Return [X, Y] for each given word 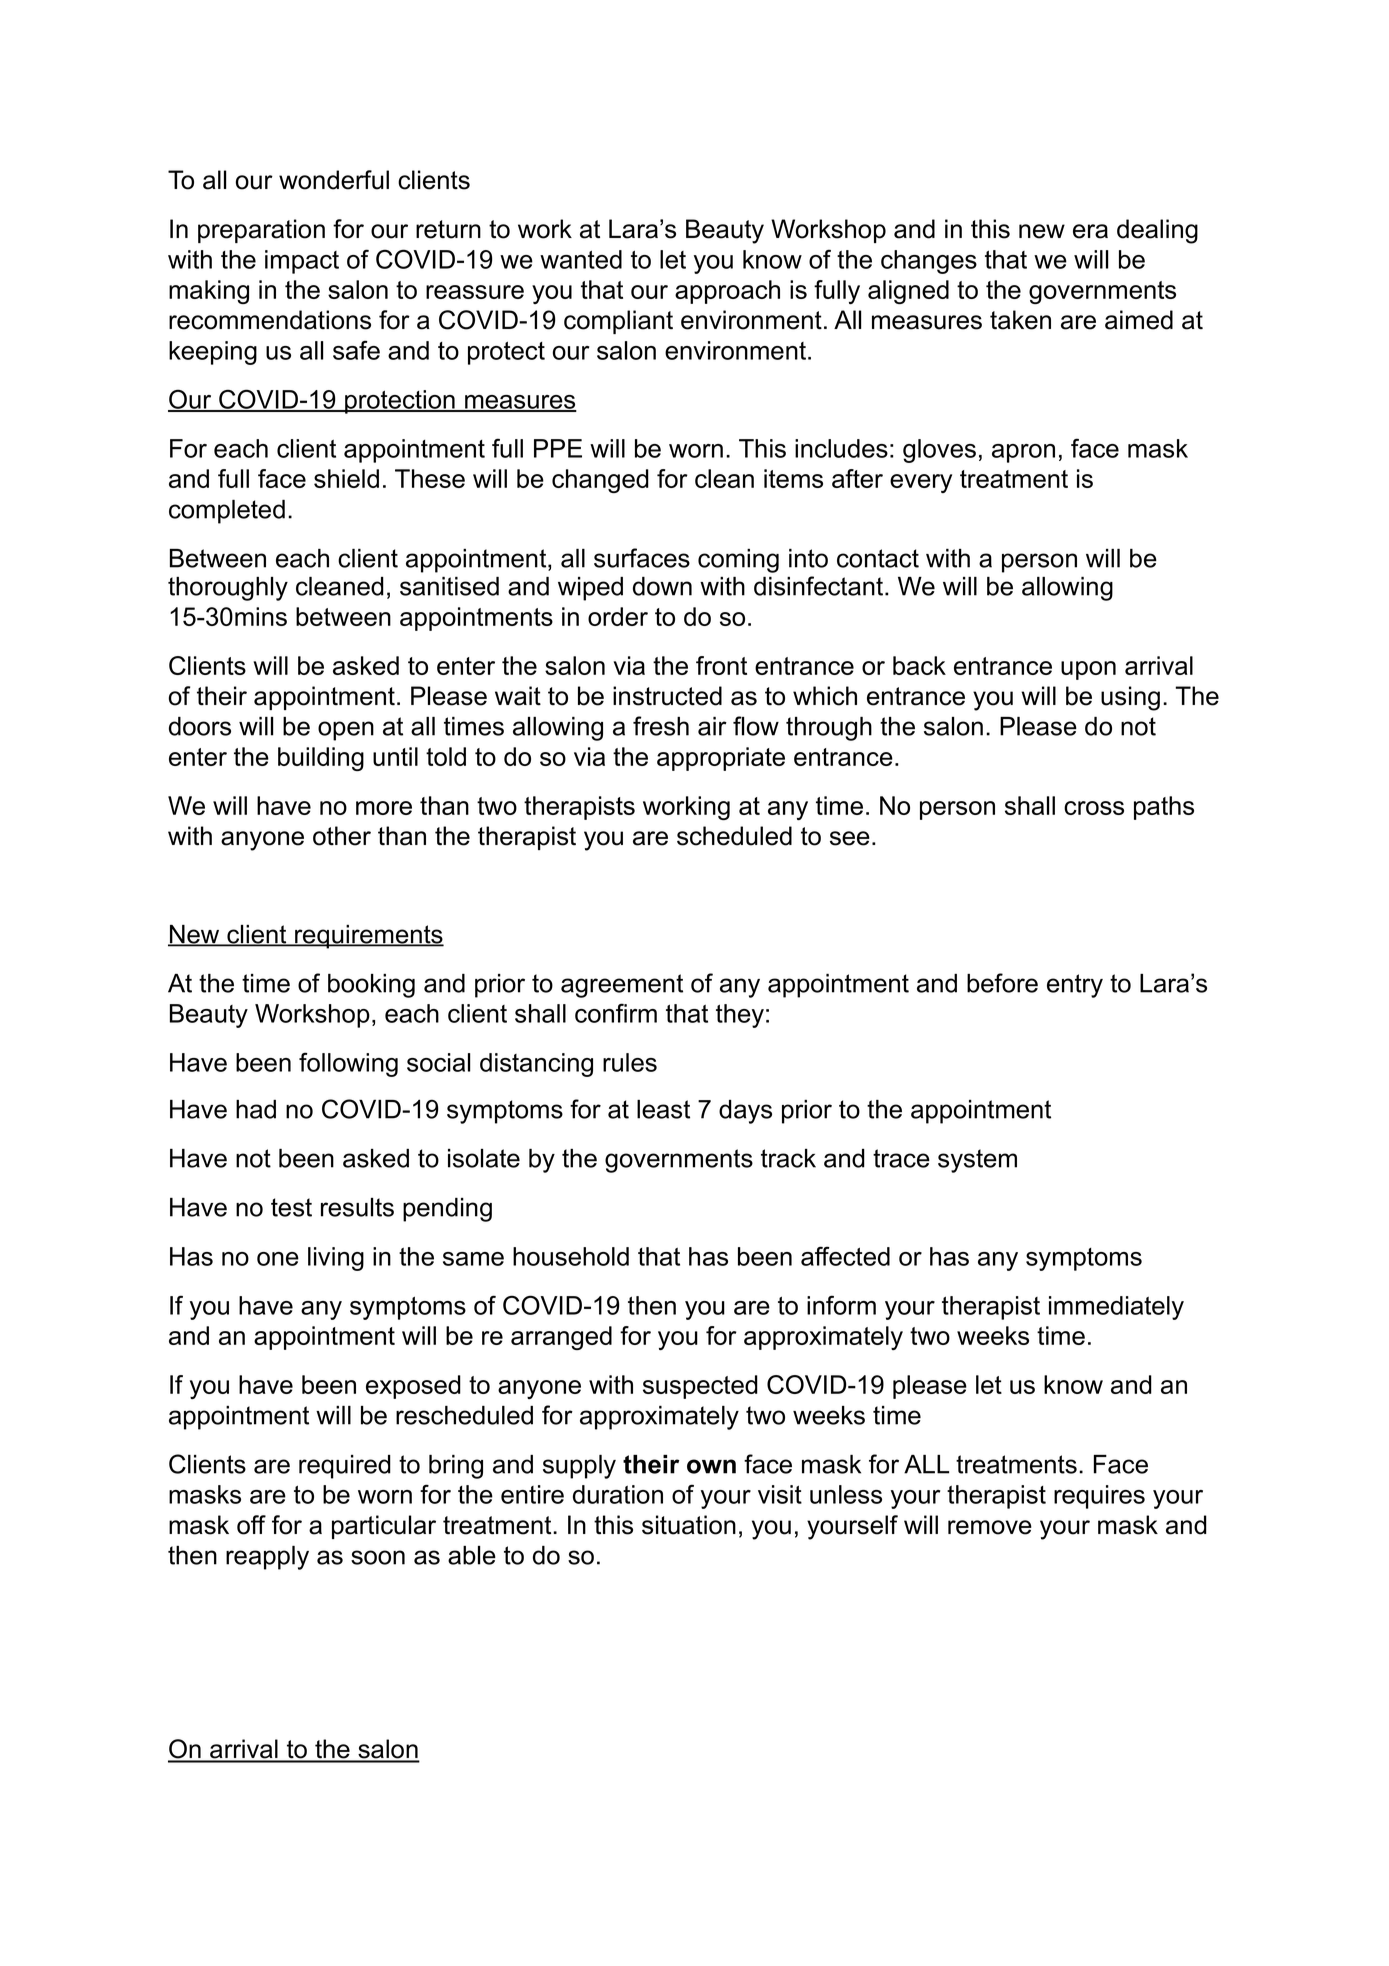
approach [727, 292]
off [251, 1525]
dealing [1157, 231]
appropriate [721, 759]
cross [1094, 808]
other [342, 836]
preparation [261, 231]
